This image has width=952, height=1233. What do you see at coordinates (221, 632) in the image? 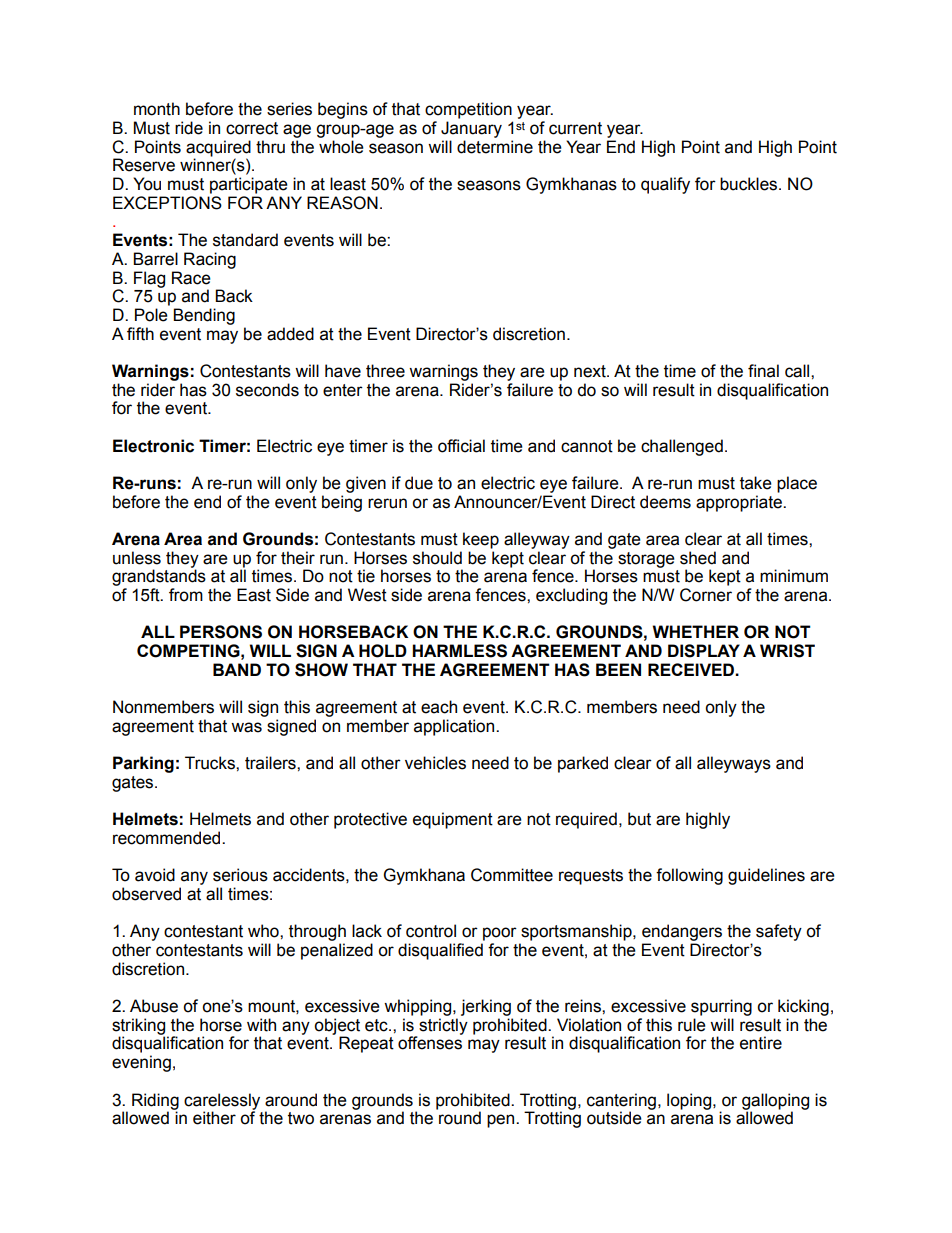
I see `PERSONS` at bounding box center [221, 632].
